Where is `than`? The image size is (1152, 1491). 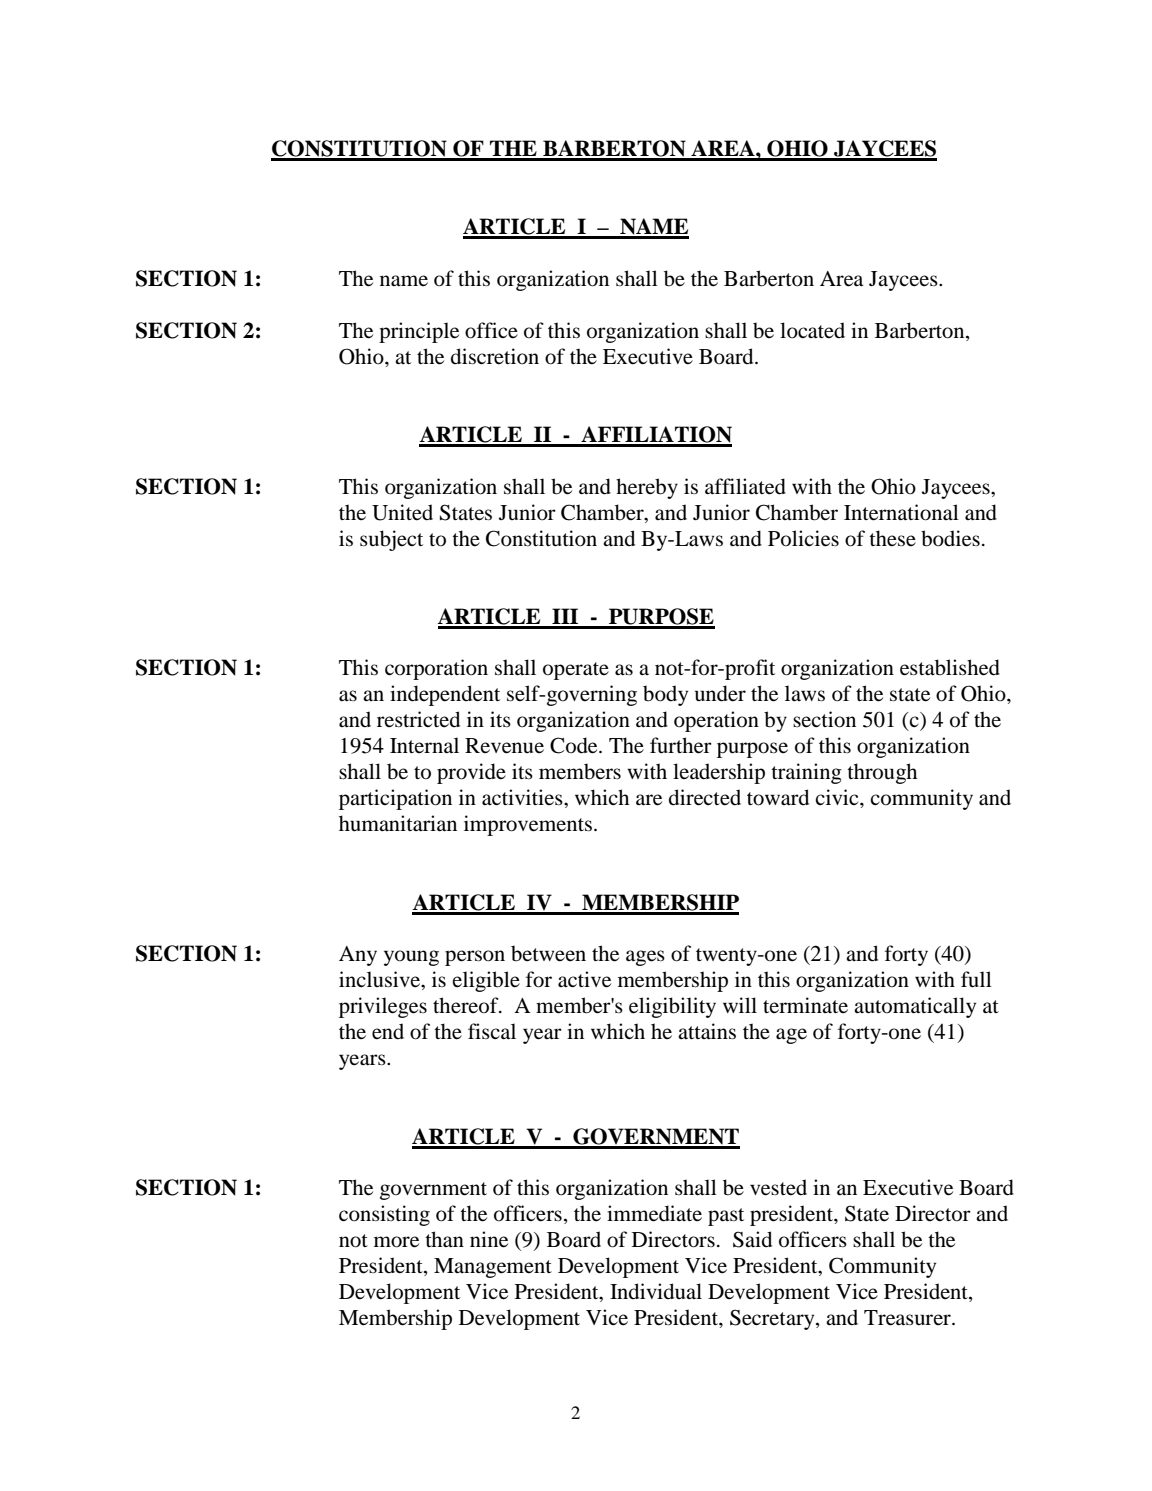
than is located at coordinates (444, 1239).
